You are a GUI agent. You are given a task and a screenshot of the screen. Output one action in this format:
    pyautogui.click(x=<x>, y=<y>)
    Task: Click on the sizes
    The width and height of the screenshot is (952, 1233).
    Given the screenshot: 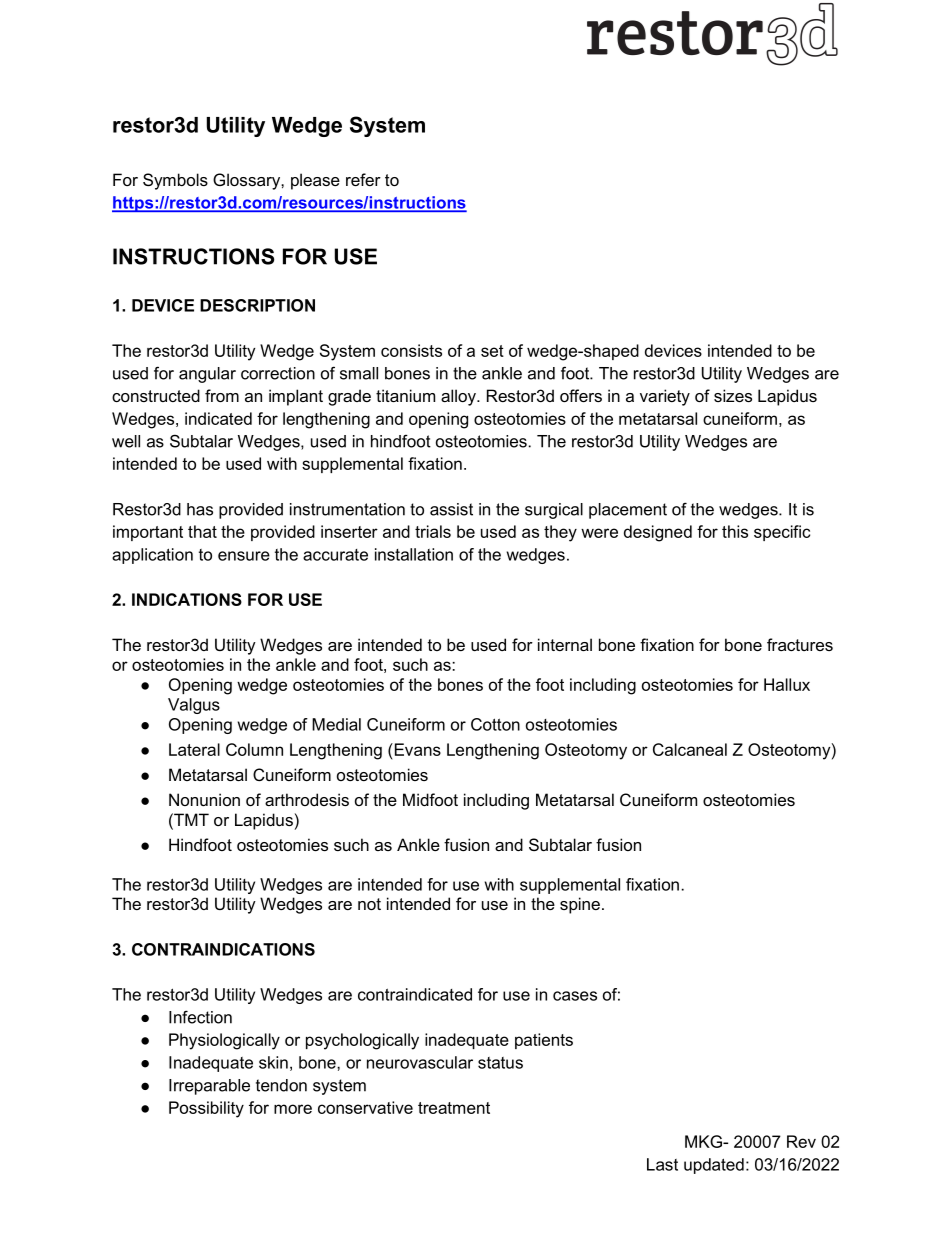 What is the action you would take?
    pyautogui.click(x=733, y=395)
